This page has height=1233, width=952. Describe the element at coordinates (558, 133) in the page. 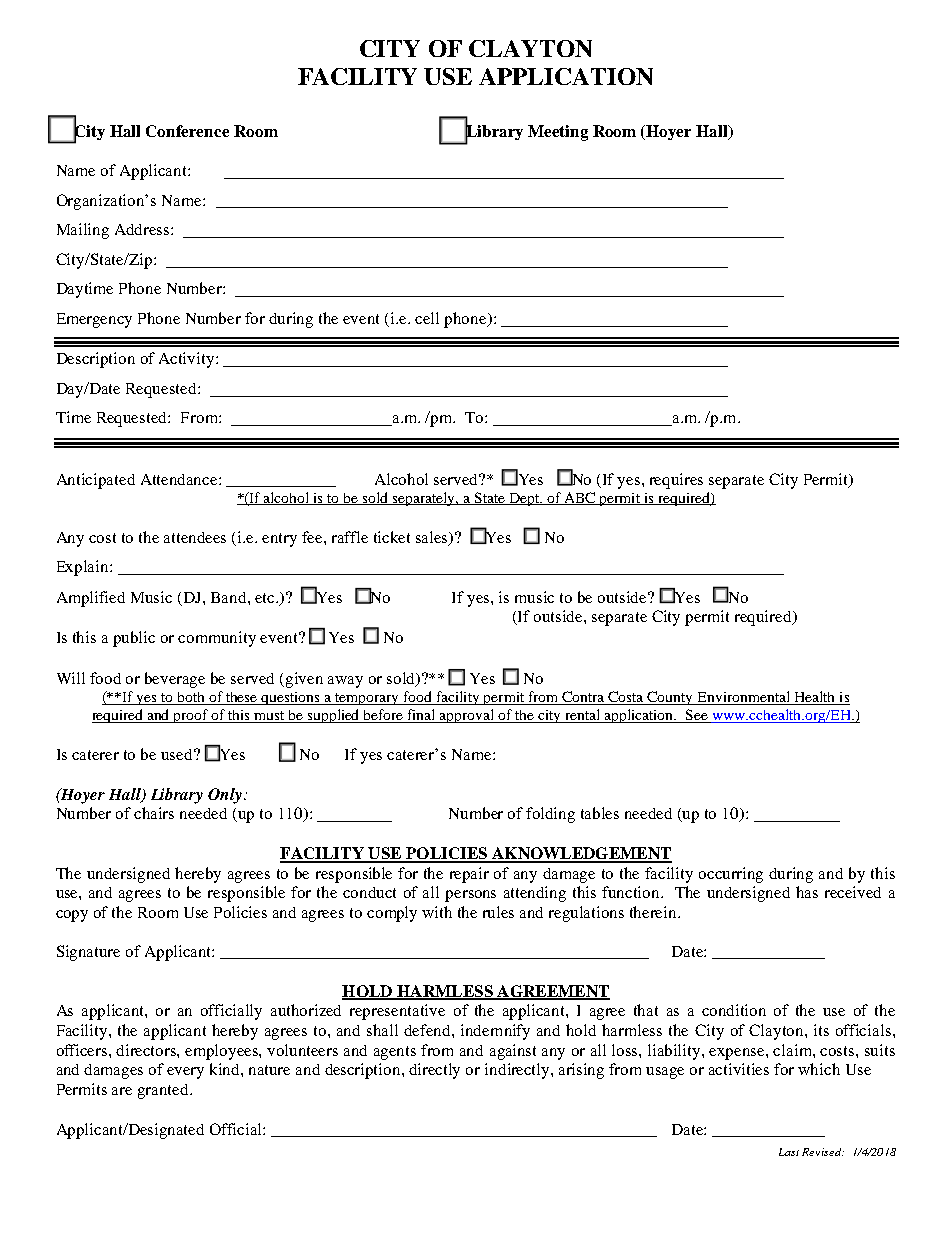

I see `Meeting` at that location.
